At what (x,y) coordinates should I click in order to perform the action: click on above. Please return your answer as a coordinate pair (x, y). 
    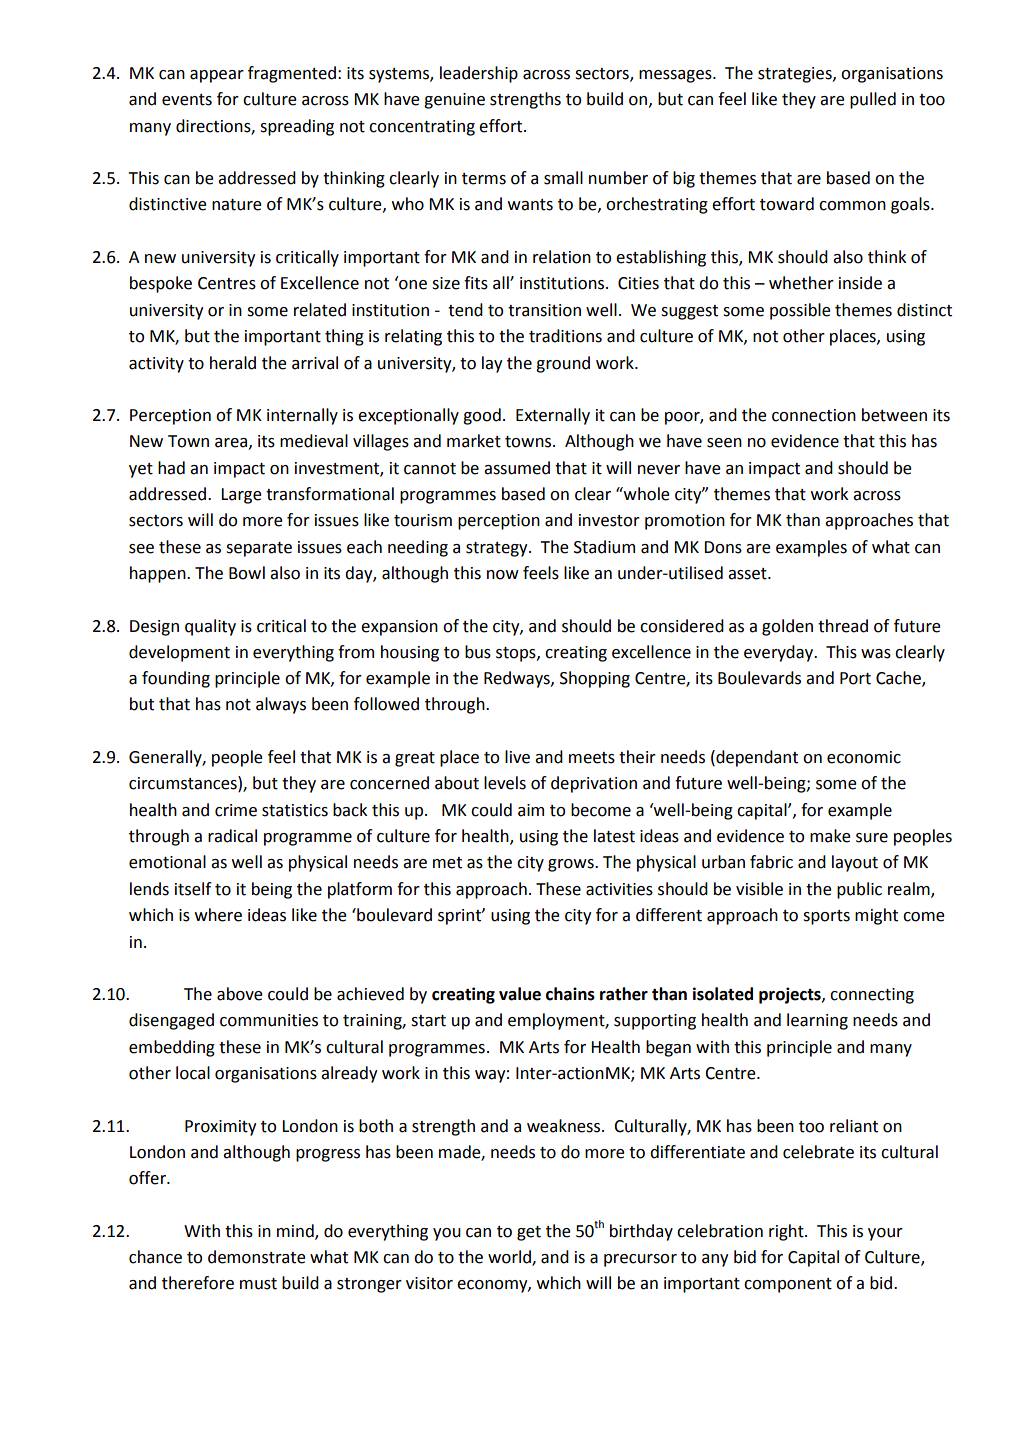
    Looking at the image, I should click on (240, 994).
